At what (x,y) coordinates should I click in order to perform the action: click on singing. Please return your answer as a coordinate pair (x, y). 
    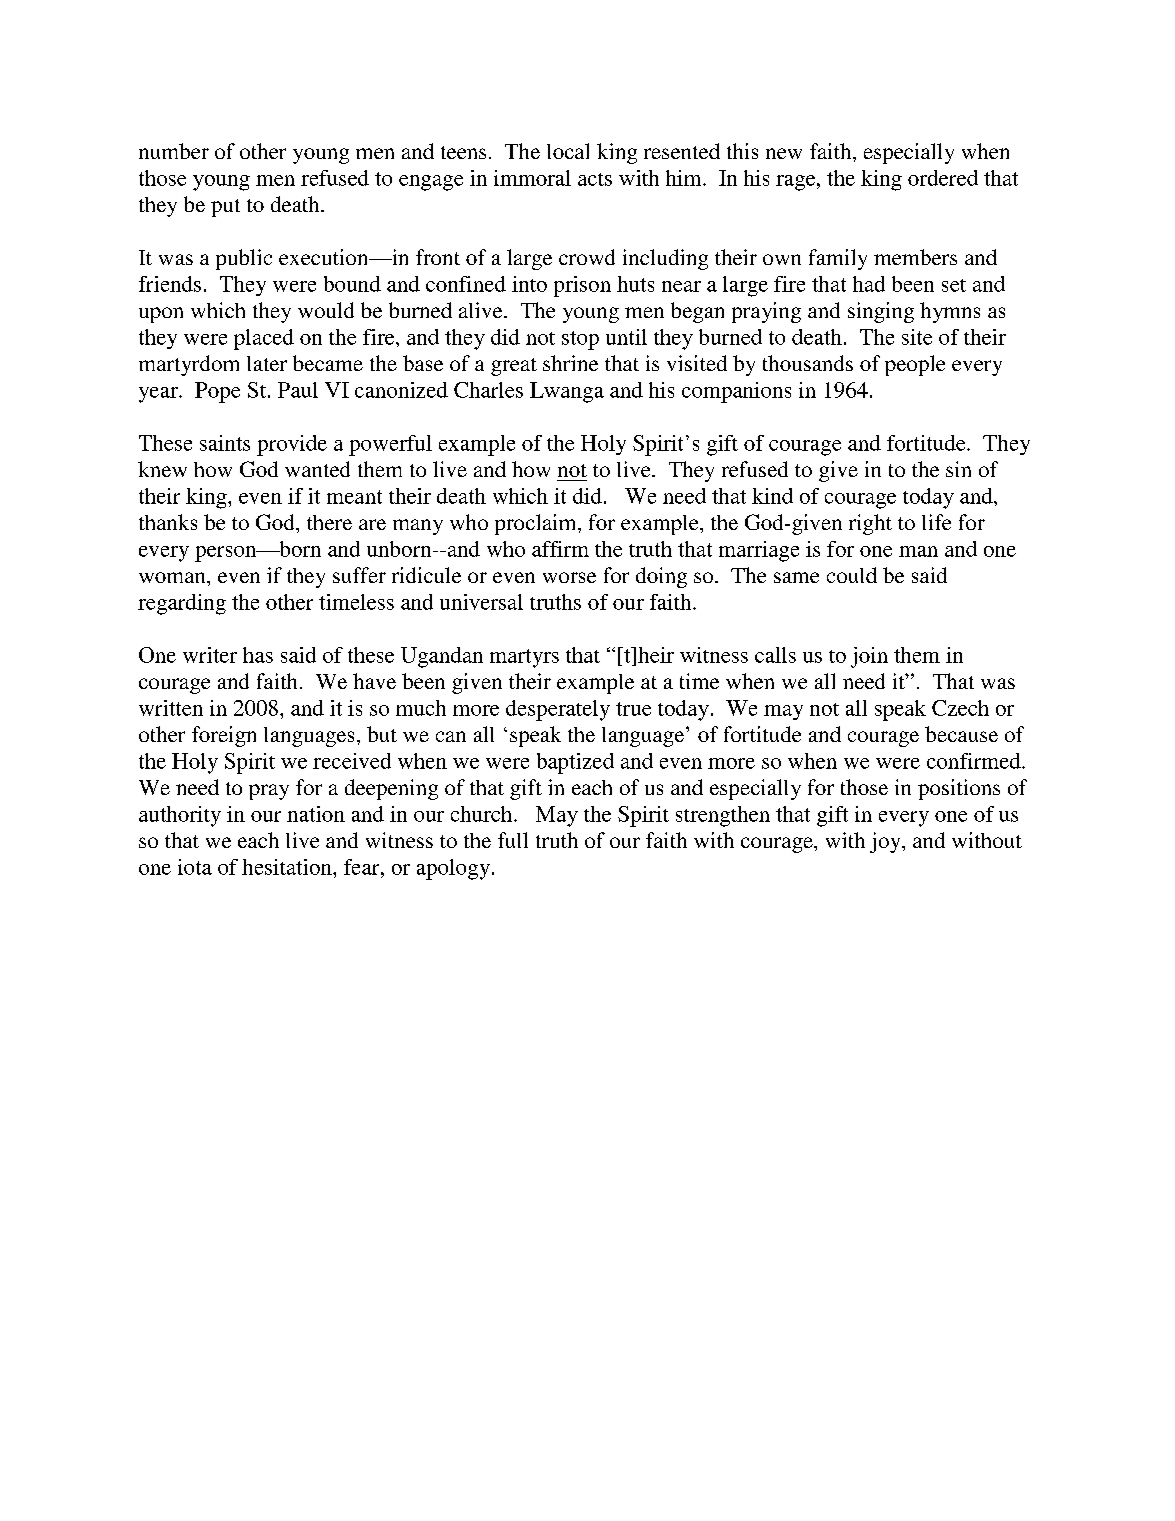
    Looking at the image, I should click on (881, 312).
